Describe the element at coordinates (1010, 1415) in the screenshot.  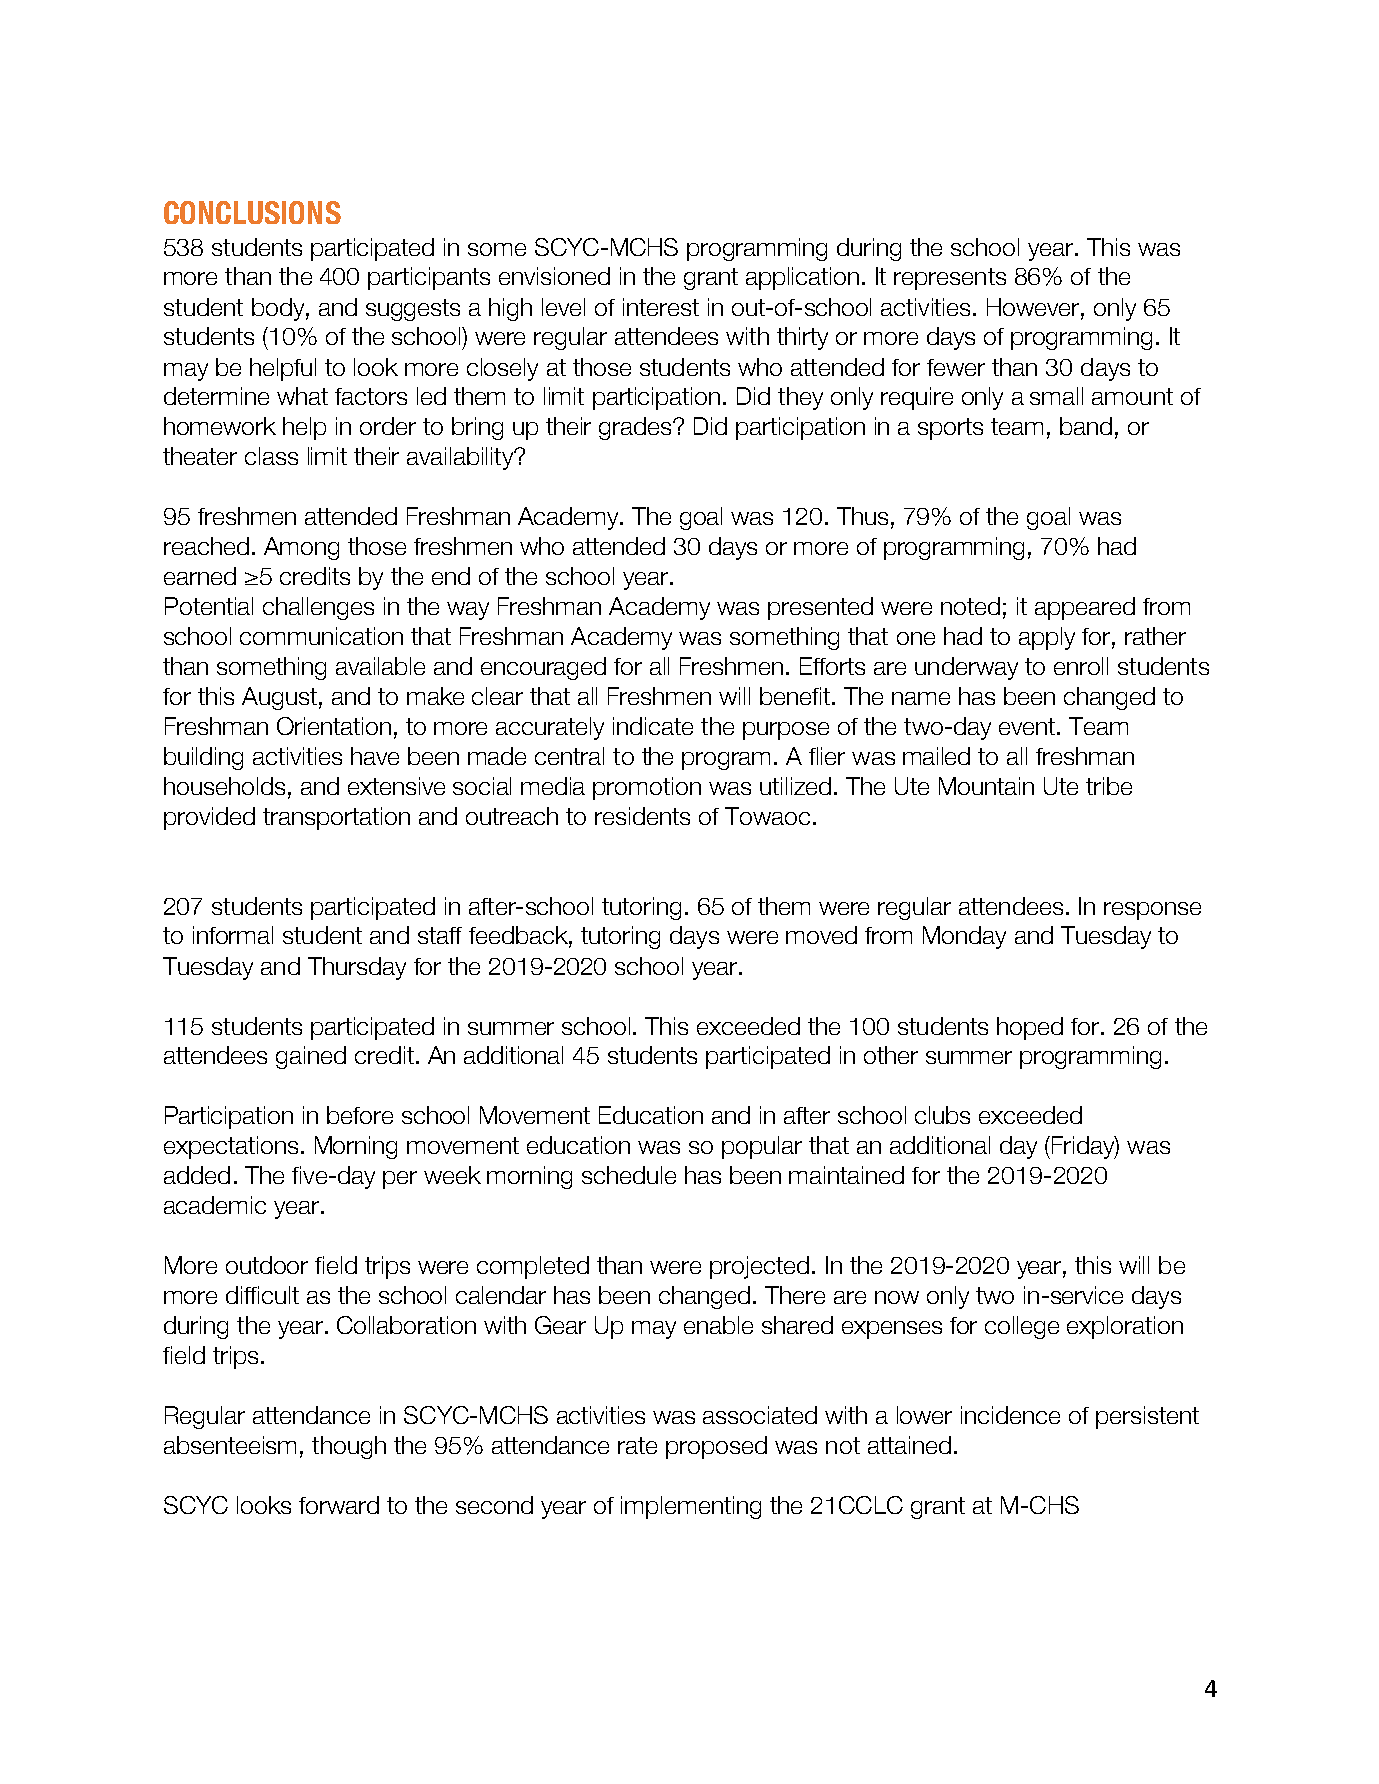
I see `incidence` at that location.
